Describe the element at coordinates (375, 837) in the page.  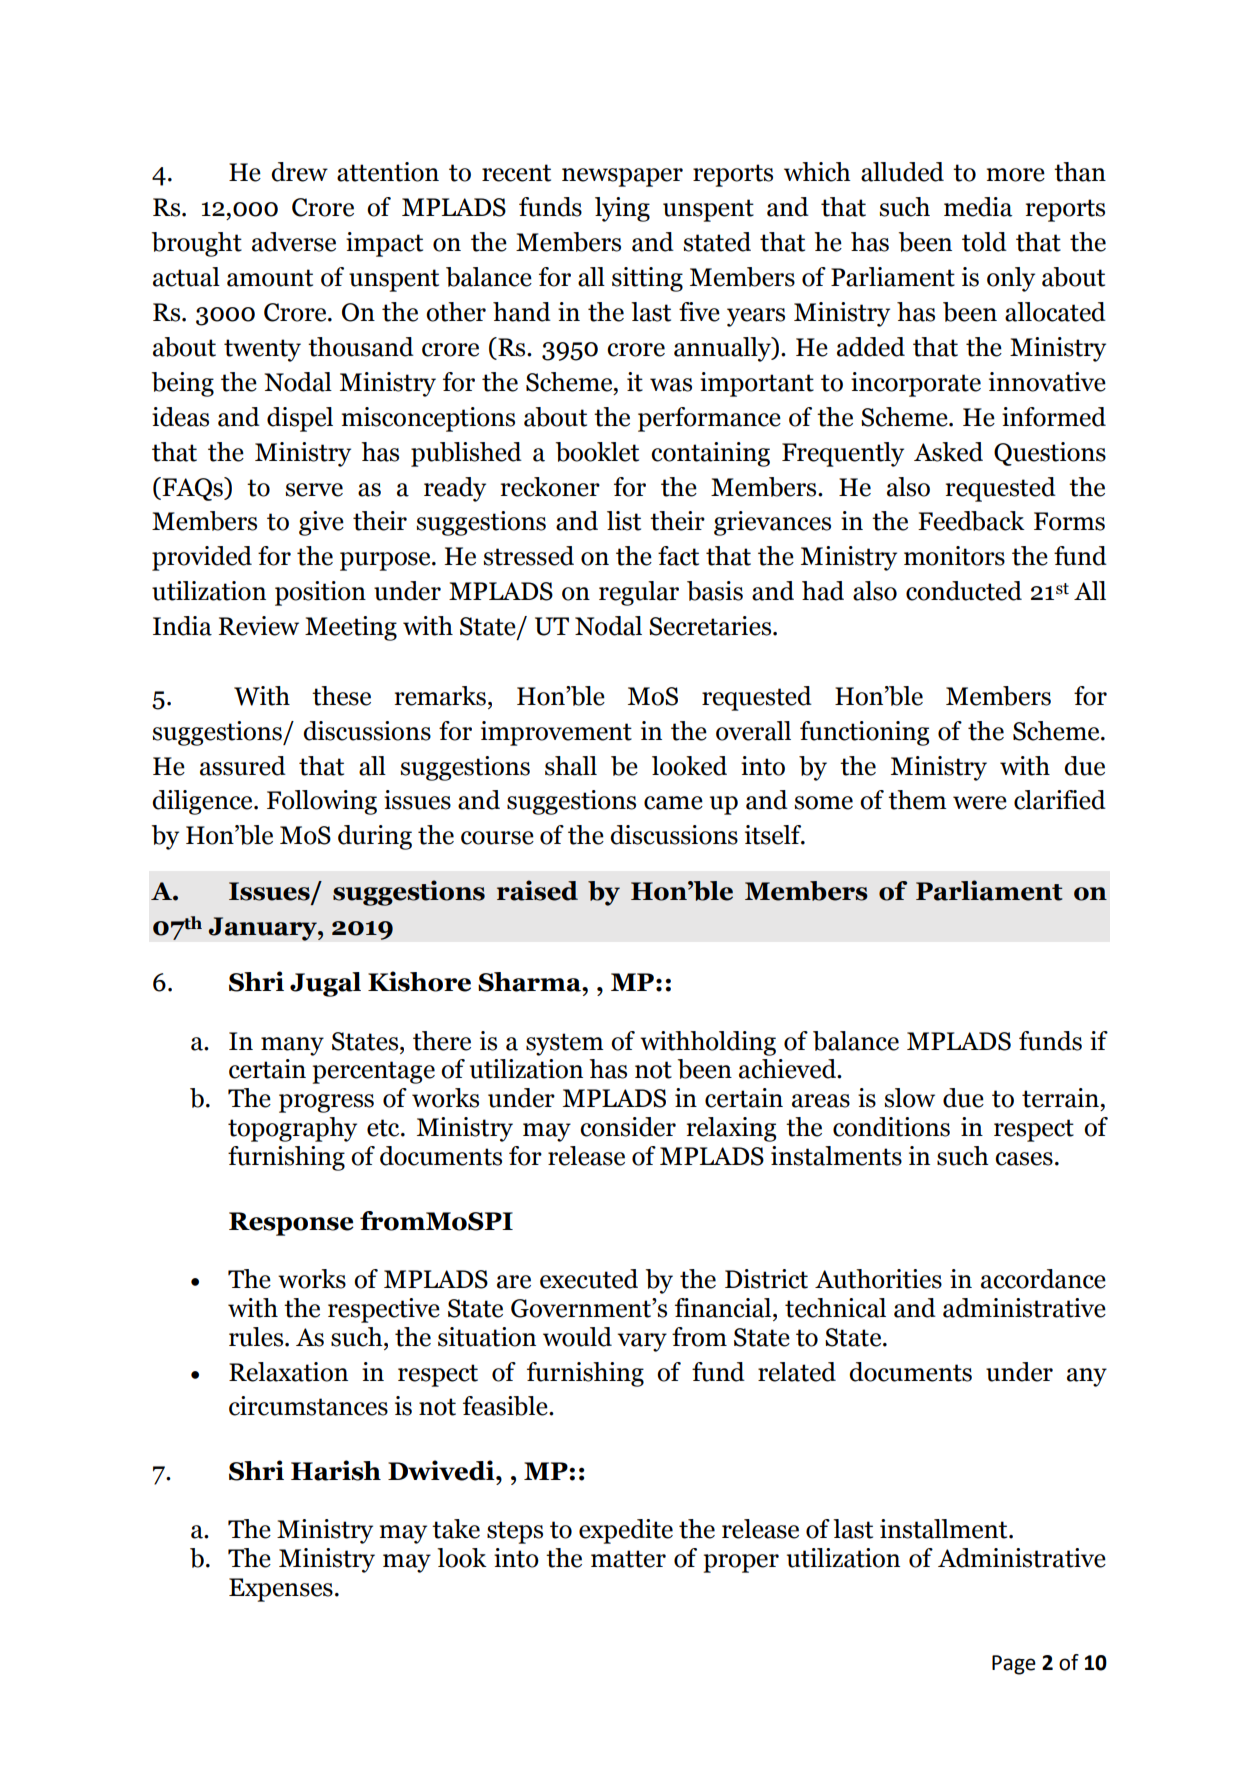
I see `during` at that location.
